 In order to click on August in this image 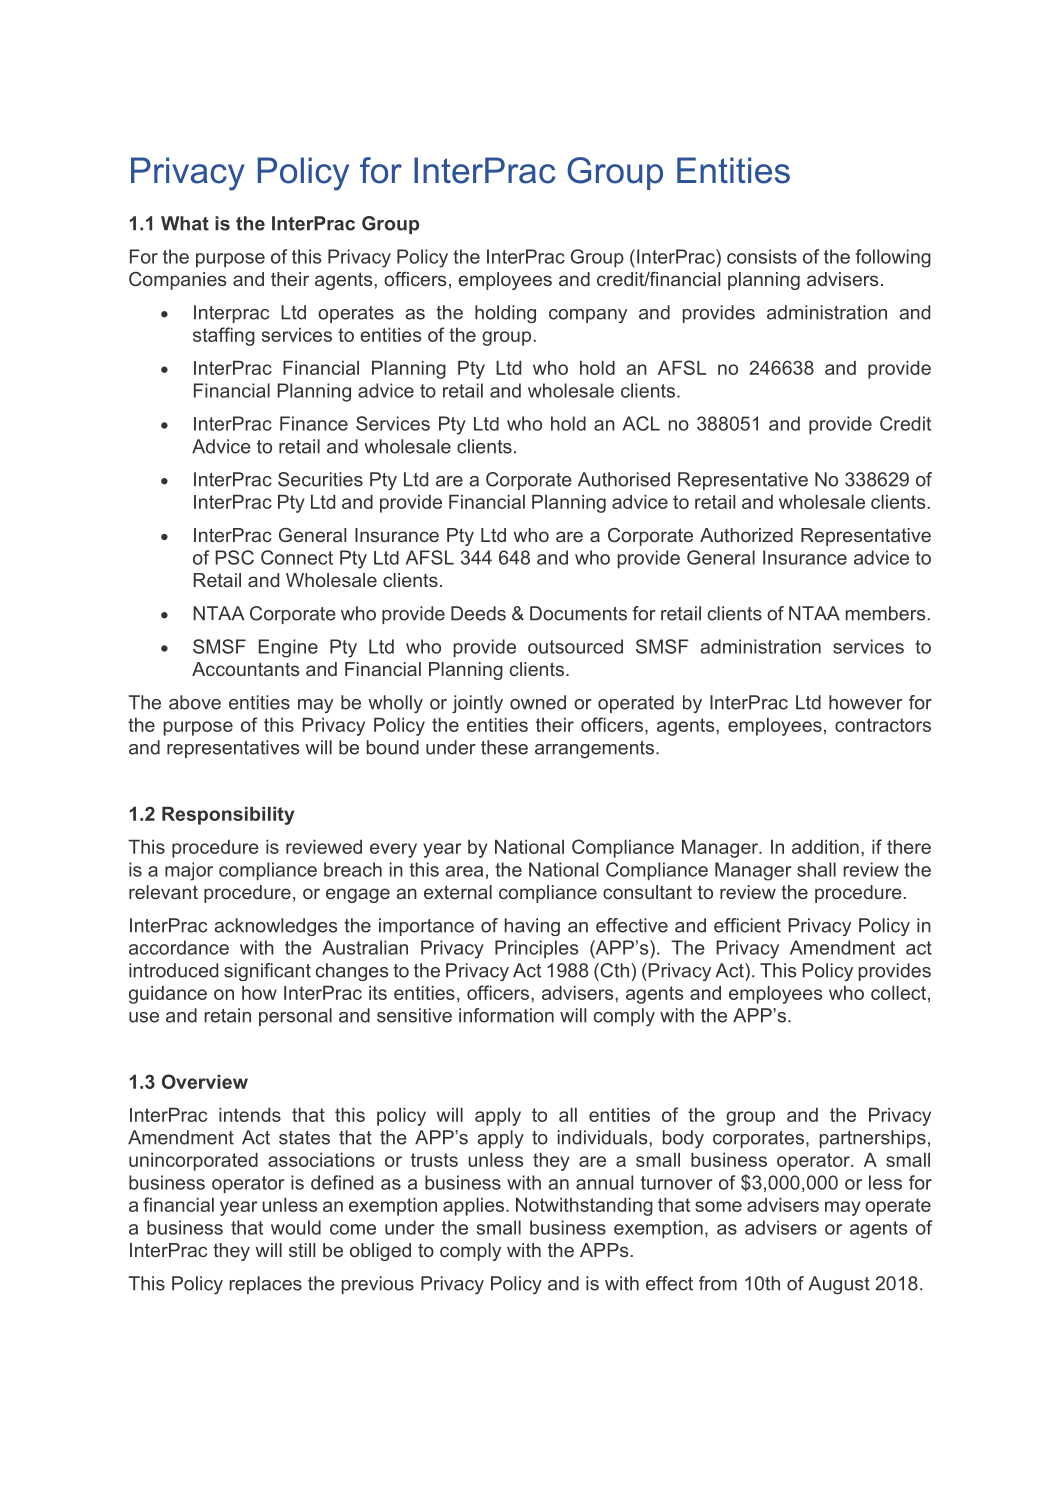, I will do `click(839, 1285)`.
